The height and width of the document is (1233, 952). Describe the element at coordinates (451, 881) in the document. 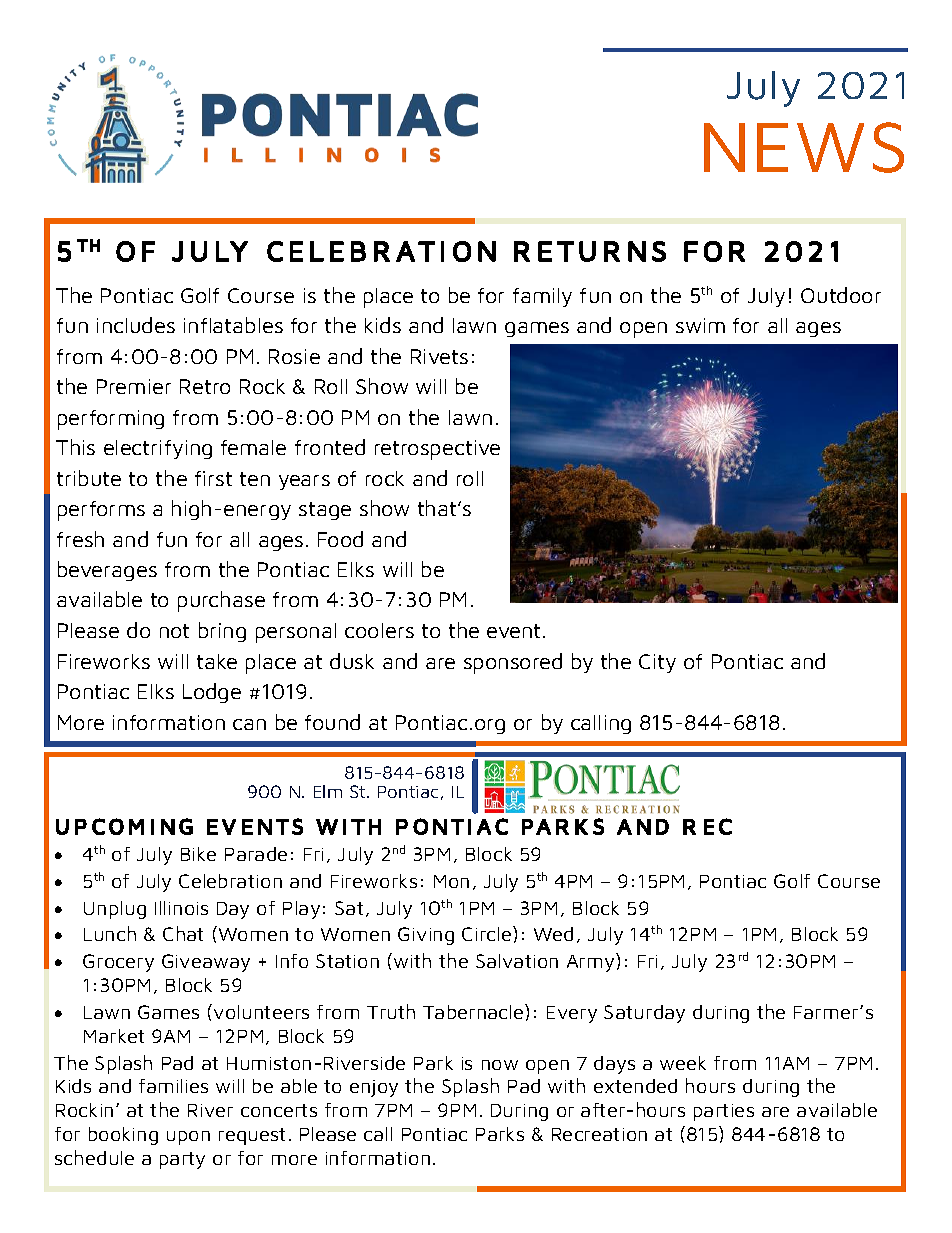

I see `Mon` at that location.
